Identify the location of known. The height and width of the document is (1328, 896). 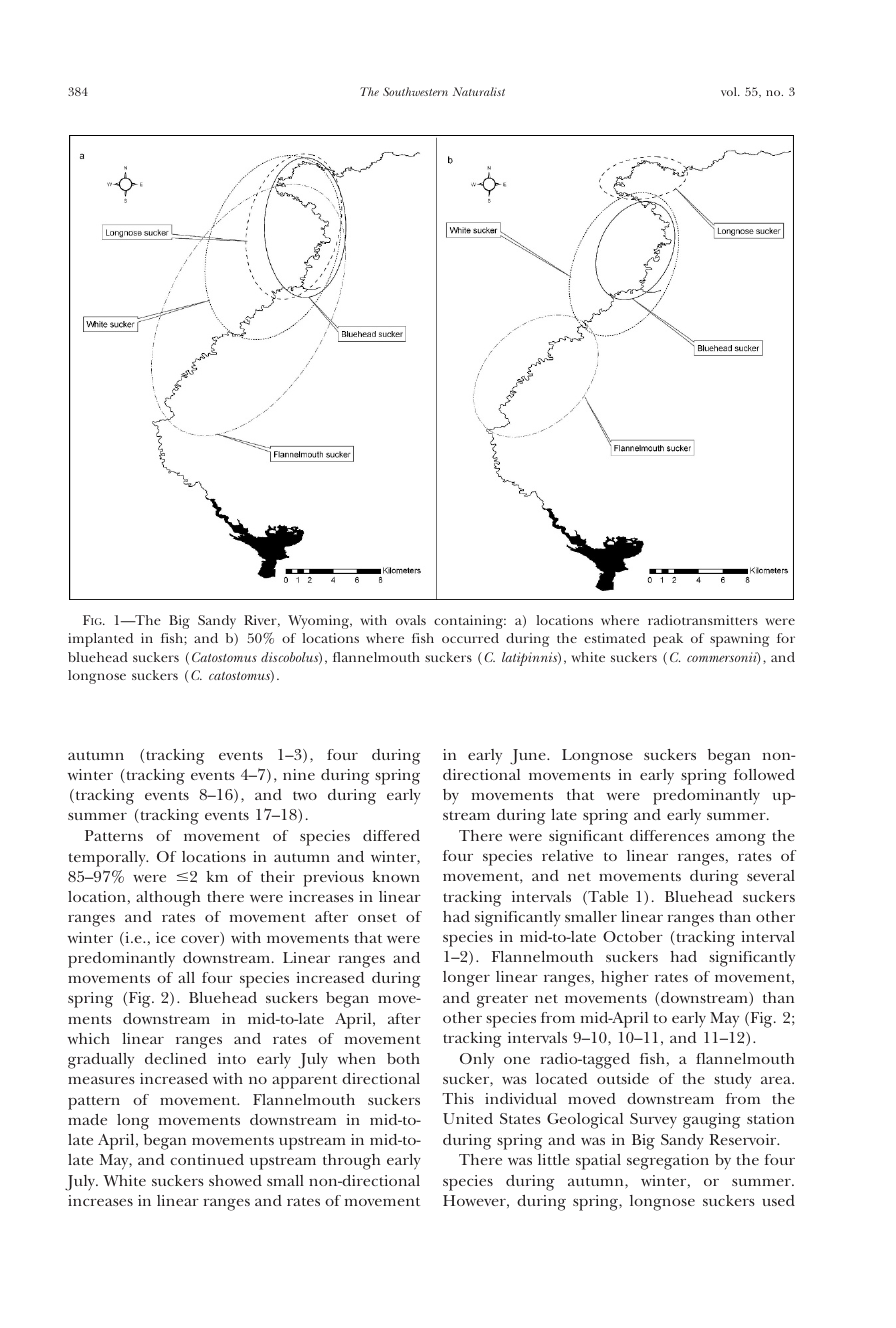
(396, 876).
